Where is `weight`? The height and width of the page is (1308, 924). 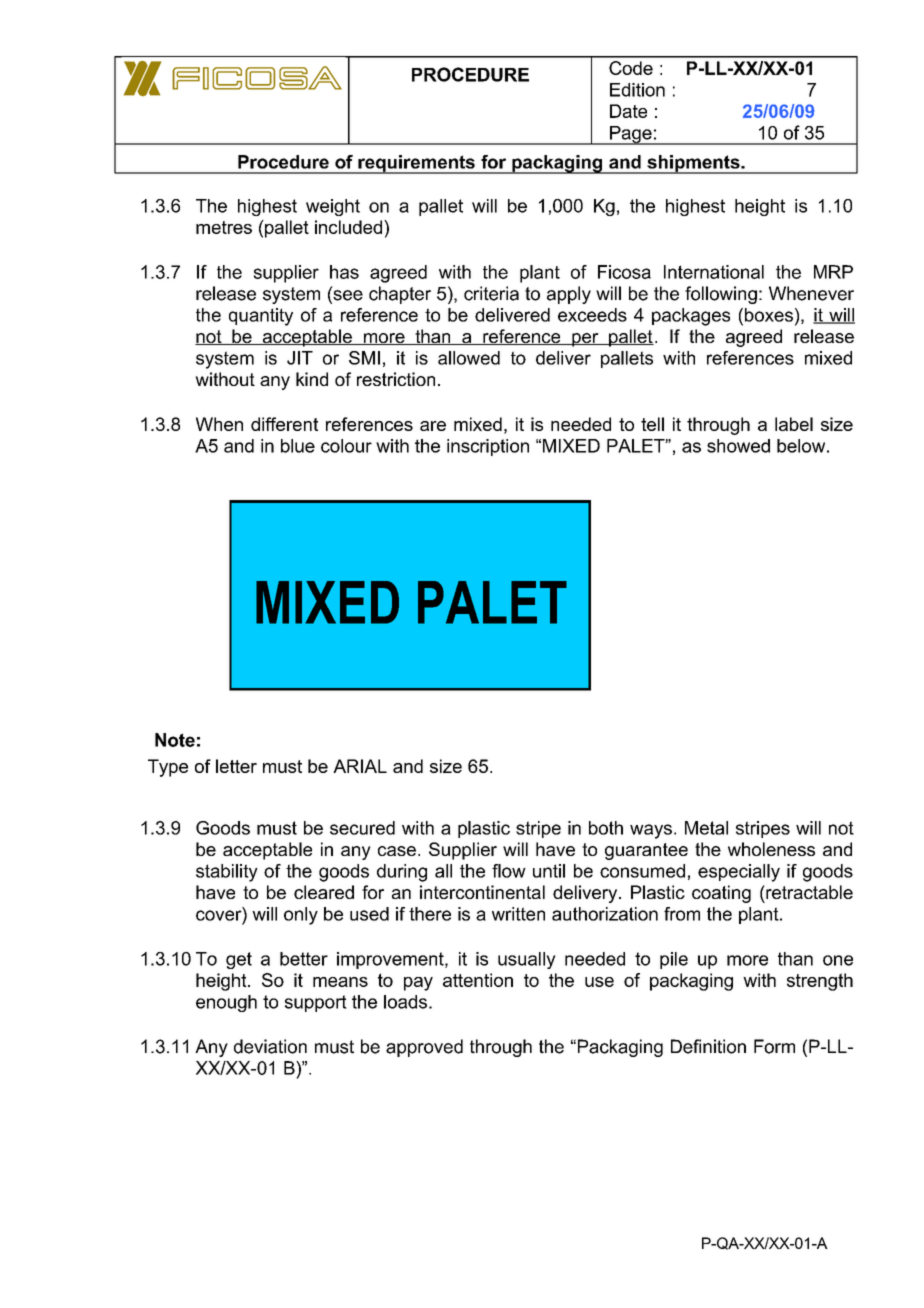 weight is located at coordinates (333, 207).
